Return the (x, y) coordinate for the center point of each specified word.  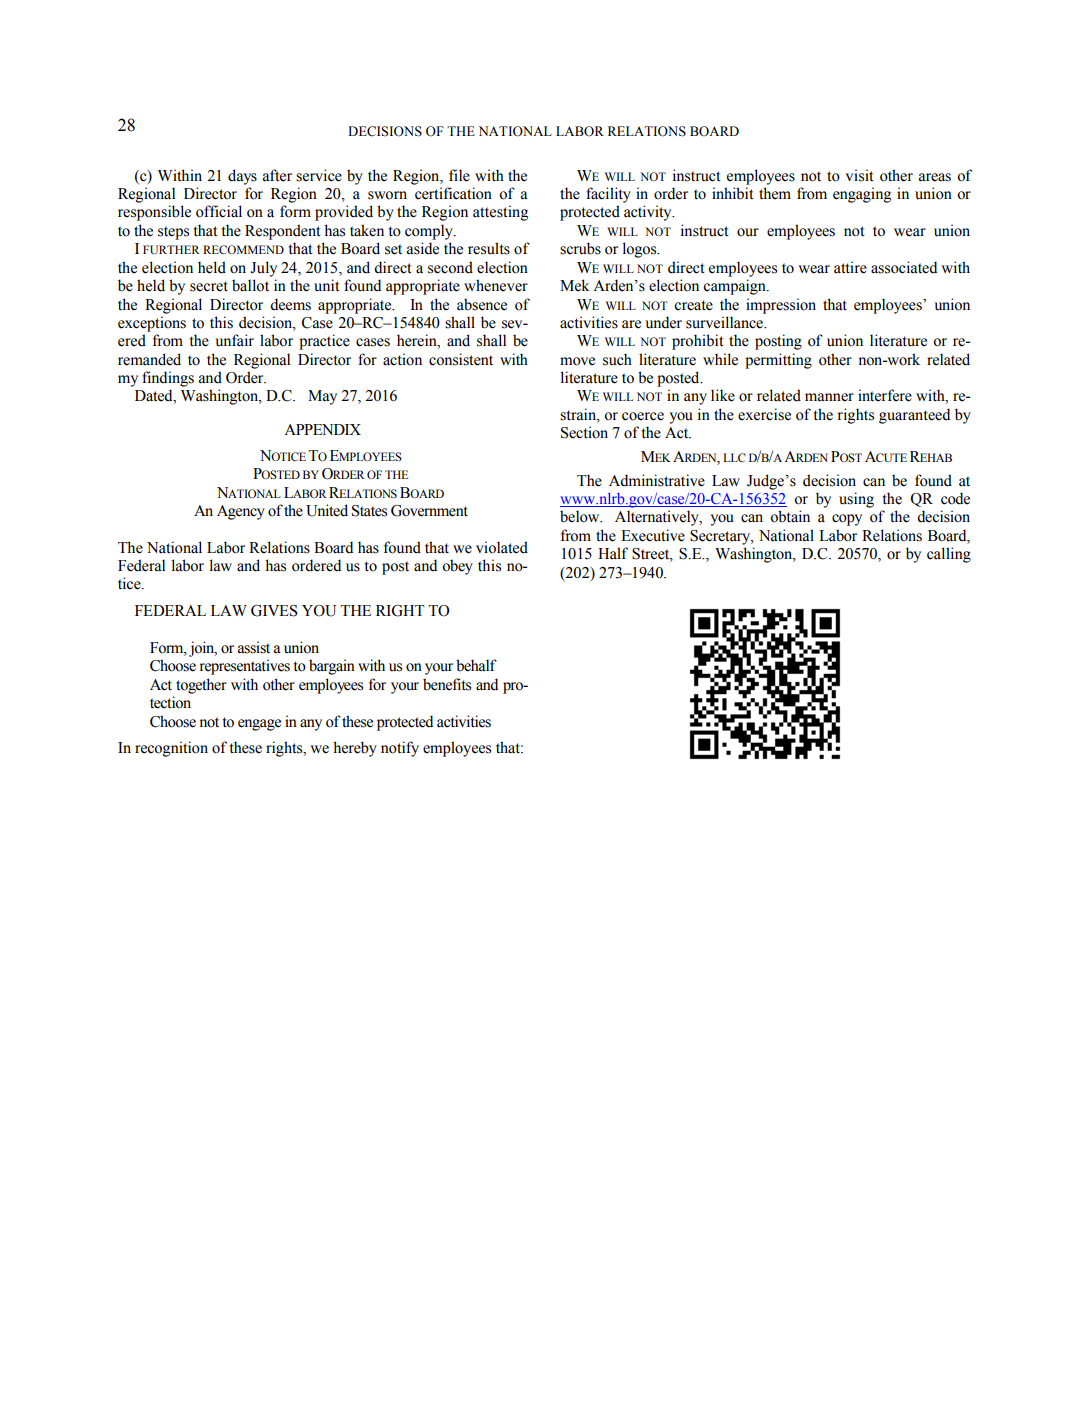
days (242, 177)
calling (949, 555)
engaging (862, 195)
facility (608, 195)
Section (584, 432)
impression (781, 306)
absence (482, 304)
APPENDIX (322, 429)
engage (259, 725)
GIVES (274, 611)
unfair (234, 340)
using (856, 500)
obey (457, 567)
